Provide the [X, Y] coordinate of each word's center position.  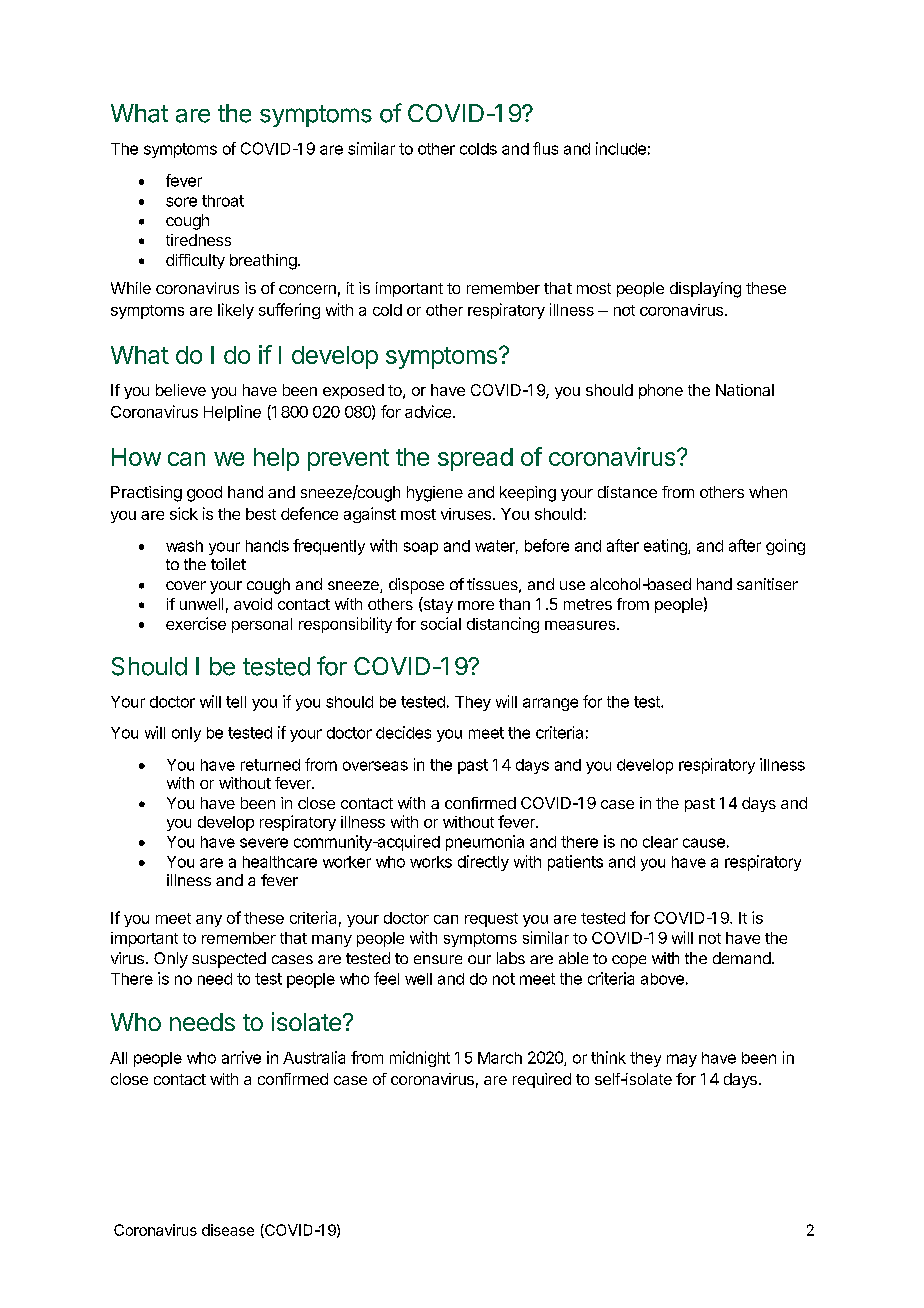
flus [545, 148]
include [621, 148]
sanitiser [767, 584]
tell [236, 702]
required [542, 1080]
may [682, 1060]
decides [403, 732]
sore [181, 202]
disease [228, 1230]
